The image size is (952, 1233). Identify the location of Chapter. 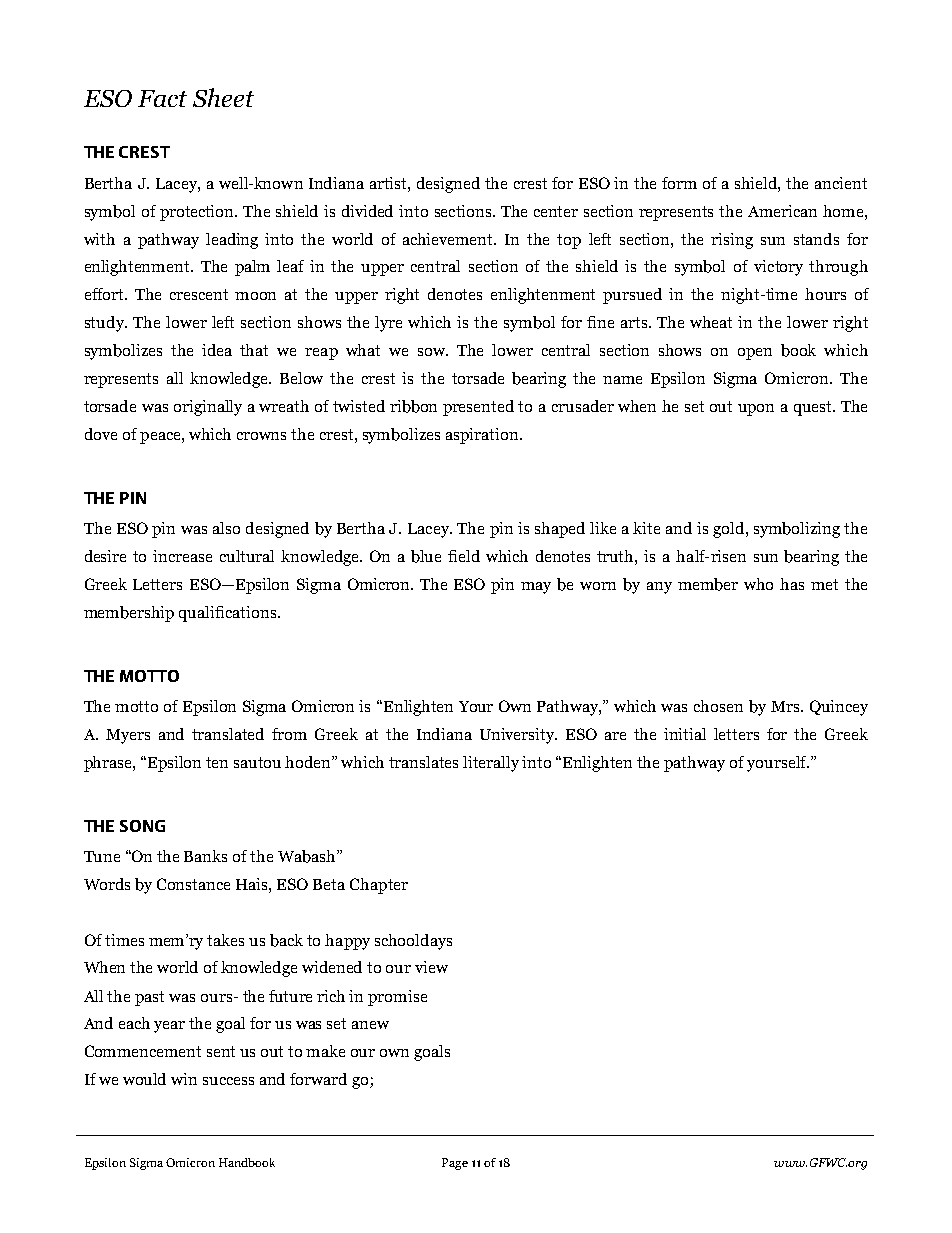
(379, 886).
